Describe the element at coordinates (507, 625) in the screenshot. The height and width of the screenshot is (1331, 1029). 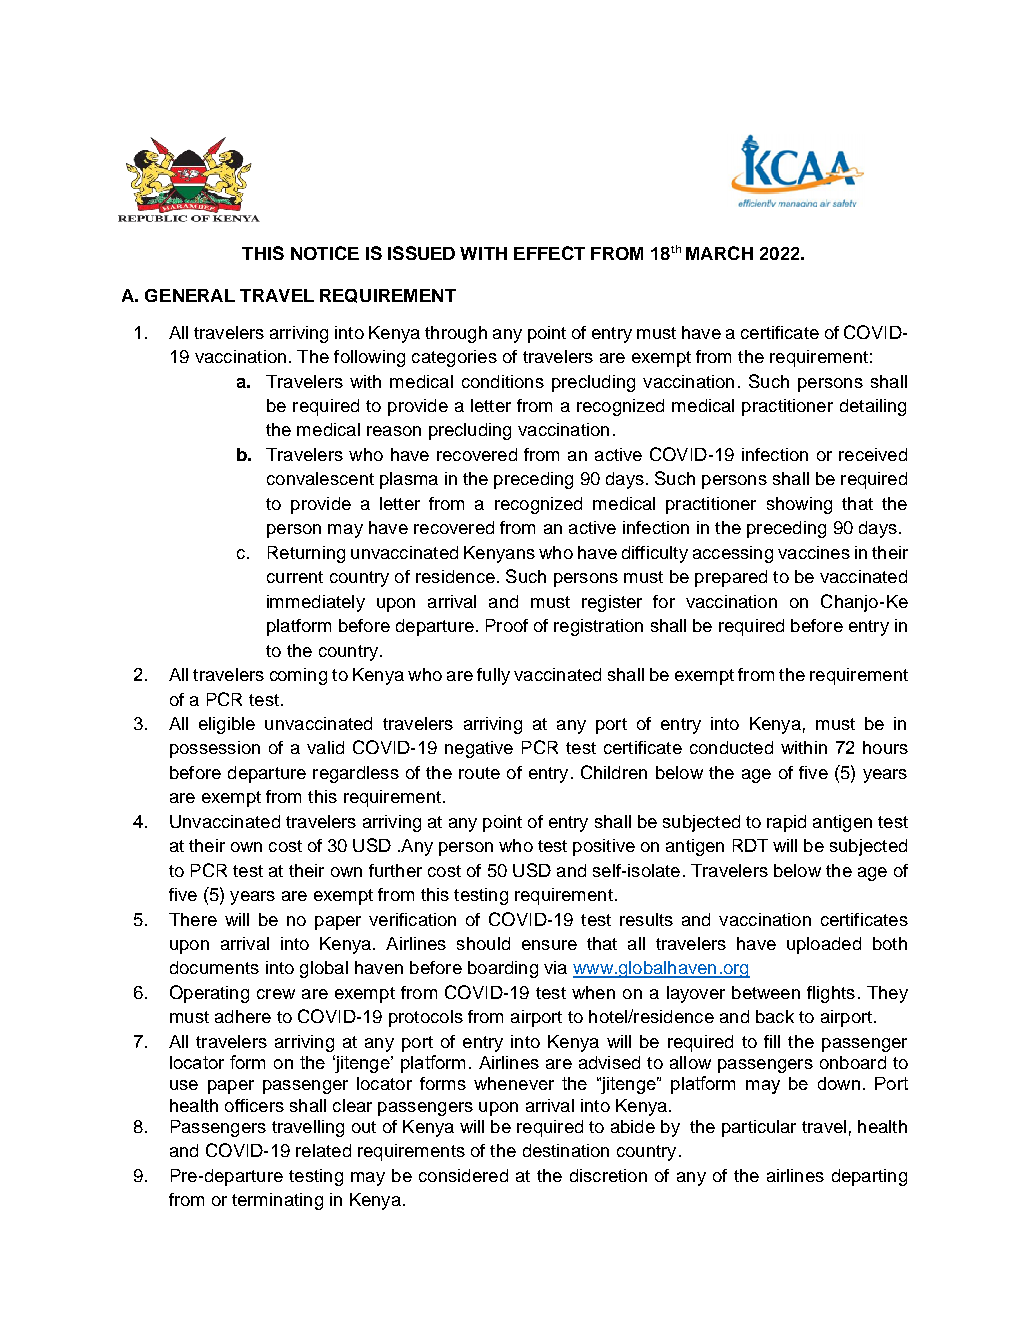
I see `Proof` at that location.
